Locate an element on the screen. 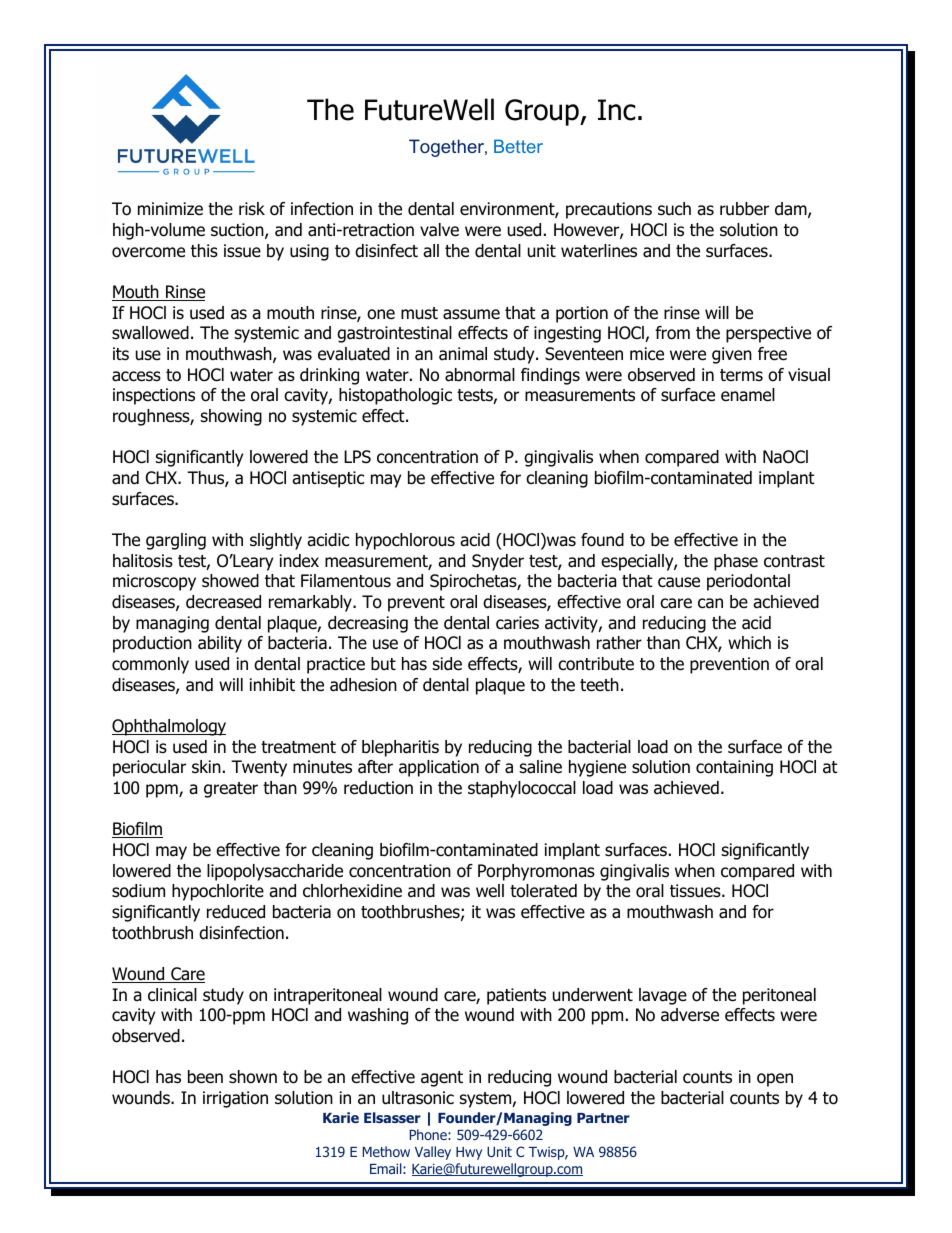 This screenshot has width=952, height=1233. containing is located at coordinates (734, 768).
